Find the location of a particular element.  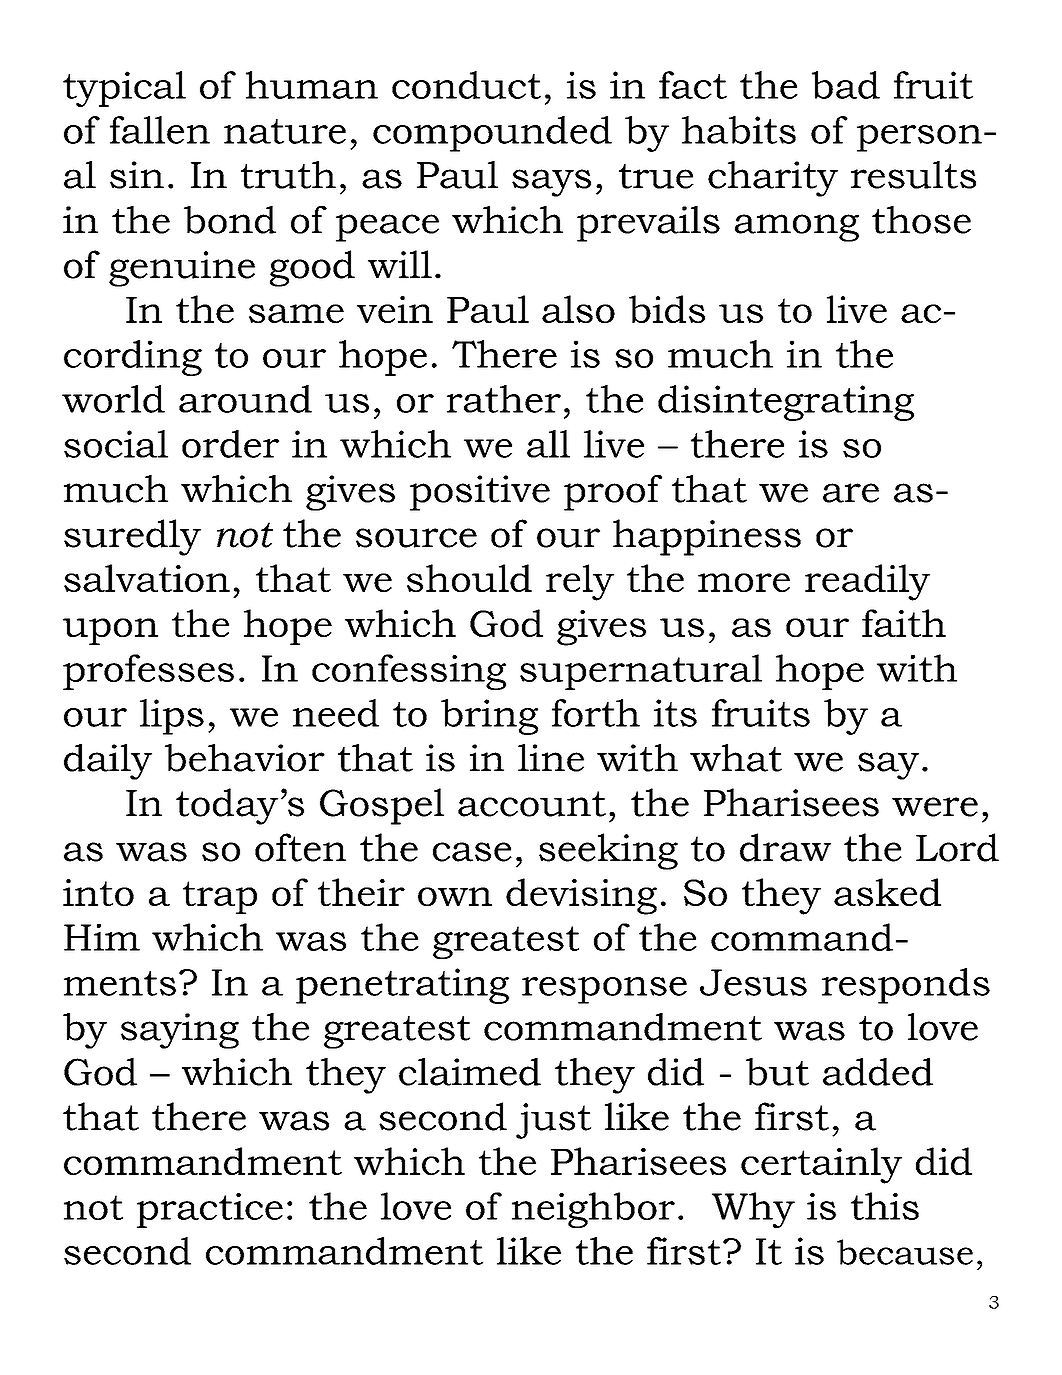

fallen is located at coordinates (160, 130).
